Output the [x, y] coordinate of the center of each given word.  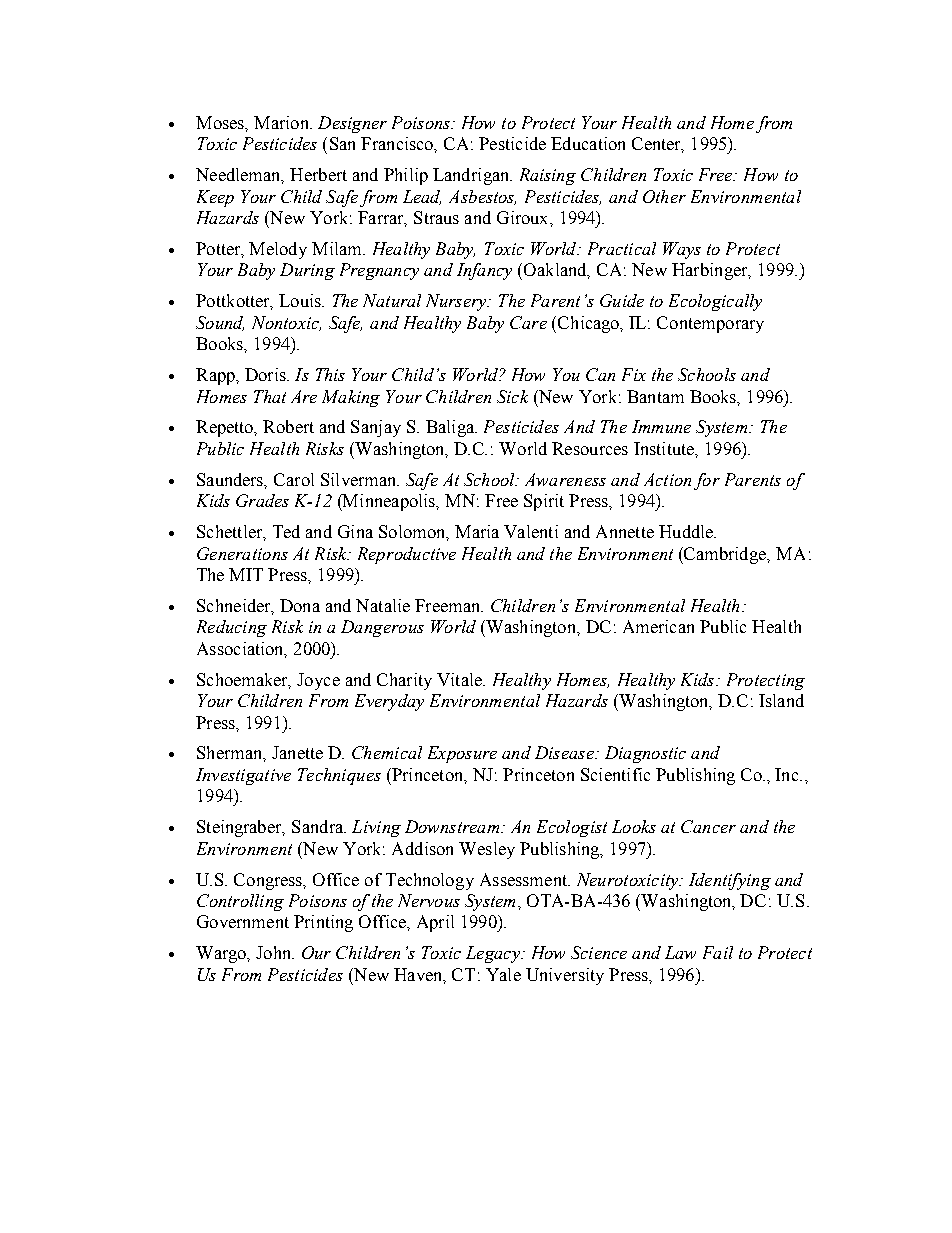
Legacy [494, 954]
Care [528, 322]
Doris [266, 374]
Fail [718, 952]
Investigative [243, 776]
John [275, 952]
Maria [477, 531]
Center [658, 145]
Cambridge [725, 555]
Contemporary [710, 324]
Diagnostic [645, 754]
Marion [282, 122]
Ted [286, 531]
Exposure [462, 754]
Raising [548, 176]
